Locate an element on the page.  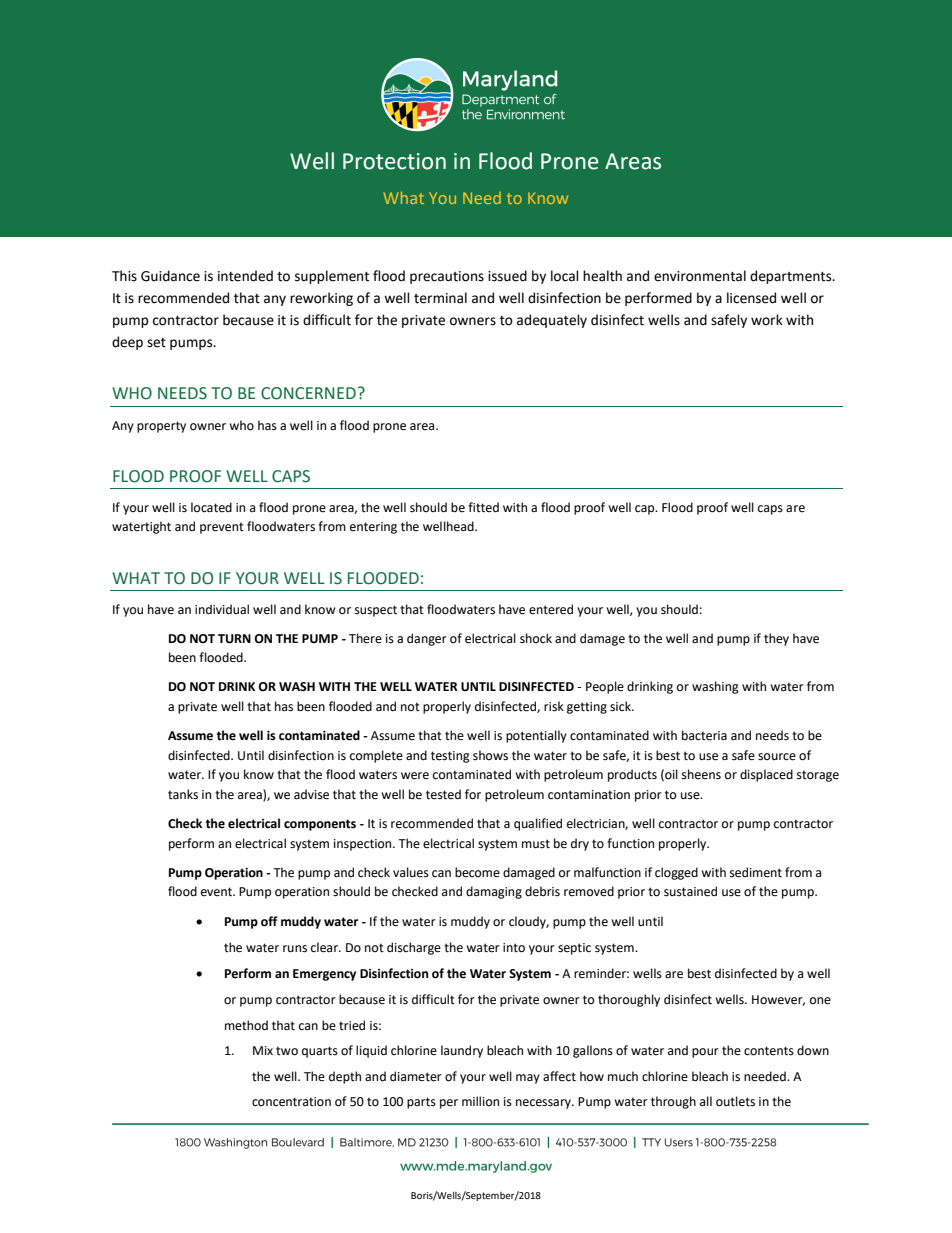
outlets is located at coordinates (735, 1101).
